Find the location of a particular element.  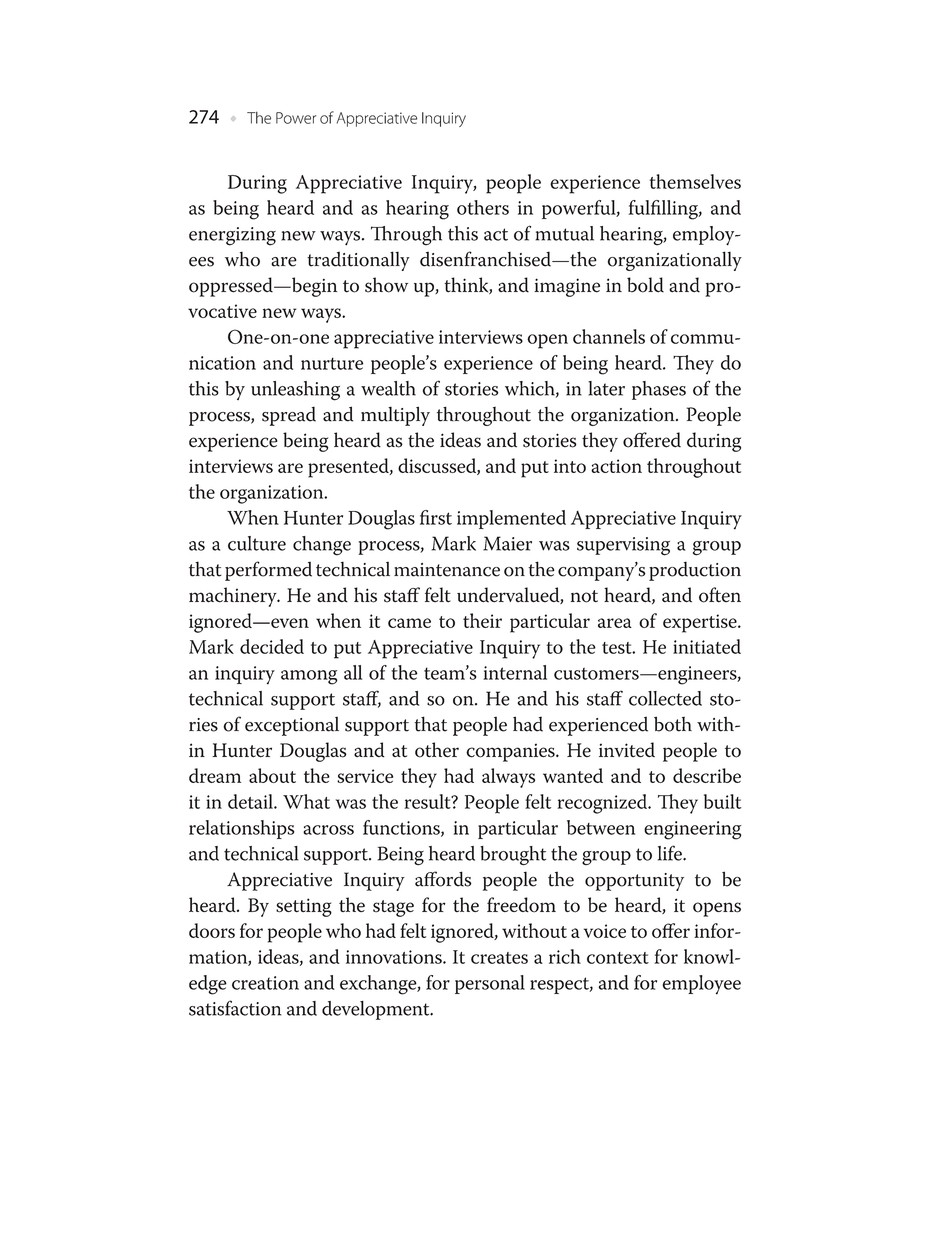

performed is located at coordinates (268, 571).
